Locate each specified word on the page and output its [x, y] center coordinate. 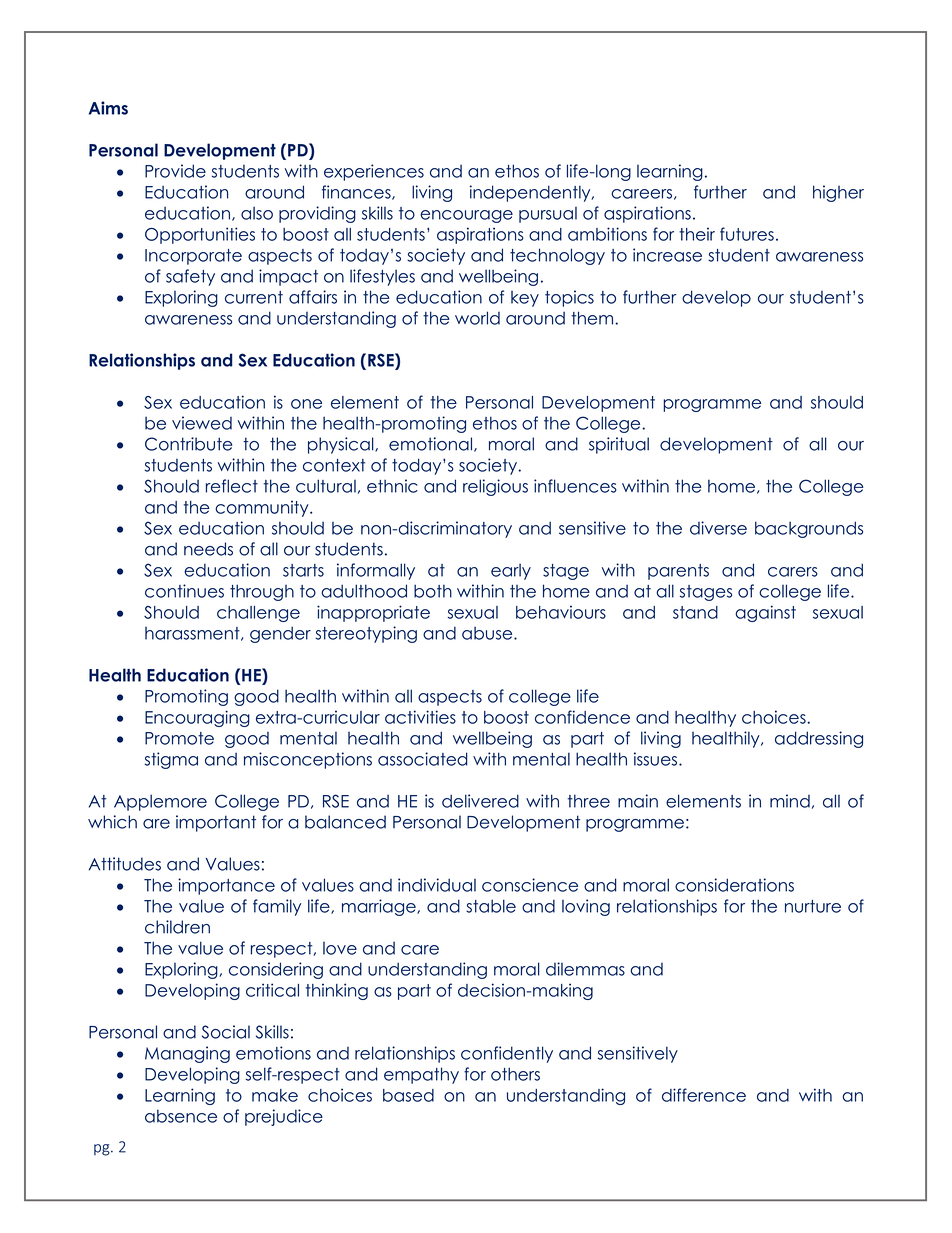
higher [838, 193]
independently [531, 193]
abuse [488, 633]
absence [181, 1116]
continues [184, 591]
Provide [175, 171]
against [765, 613]
